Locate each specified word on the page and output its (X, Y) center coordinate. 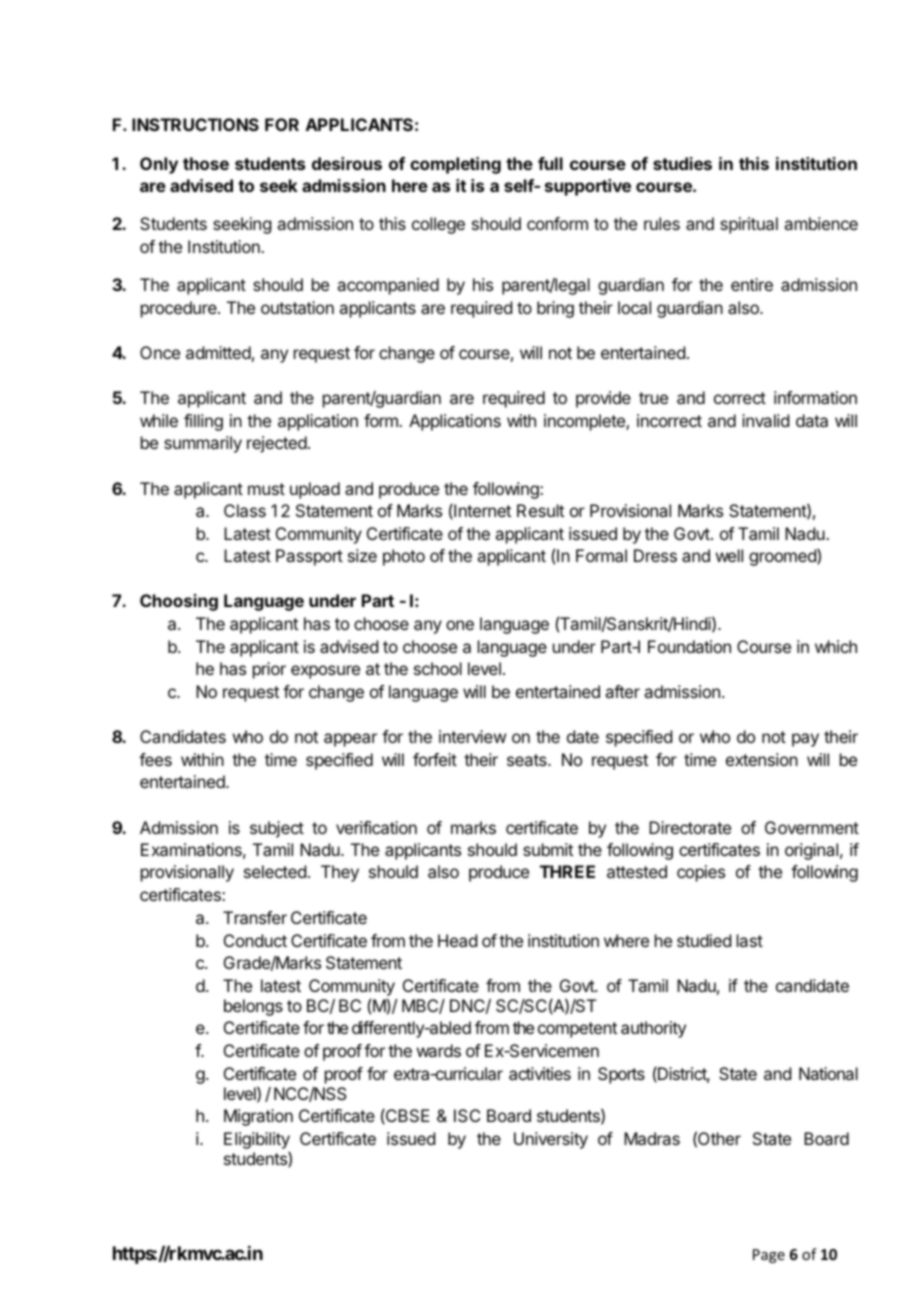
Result (540, 510)
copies (701, 873)
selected (275, 871)
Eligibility (257, 1142)
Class (245, 510)
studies (682, 163)
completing (455, 165)
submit (548, 849)
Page (769, 1256)
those (206, 163)
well (729, 555)
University (551, 1140)
